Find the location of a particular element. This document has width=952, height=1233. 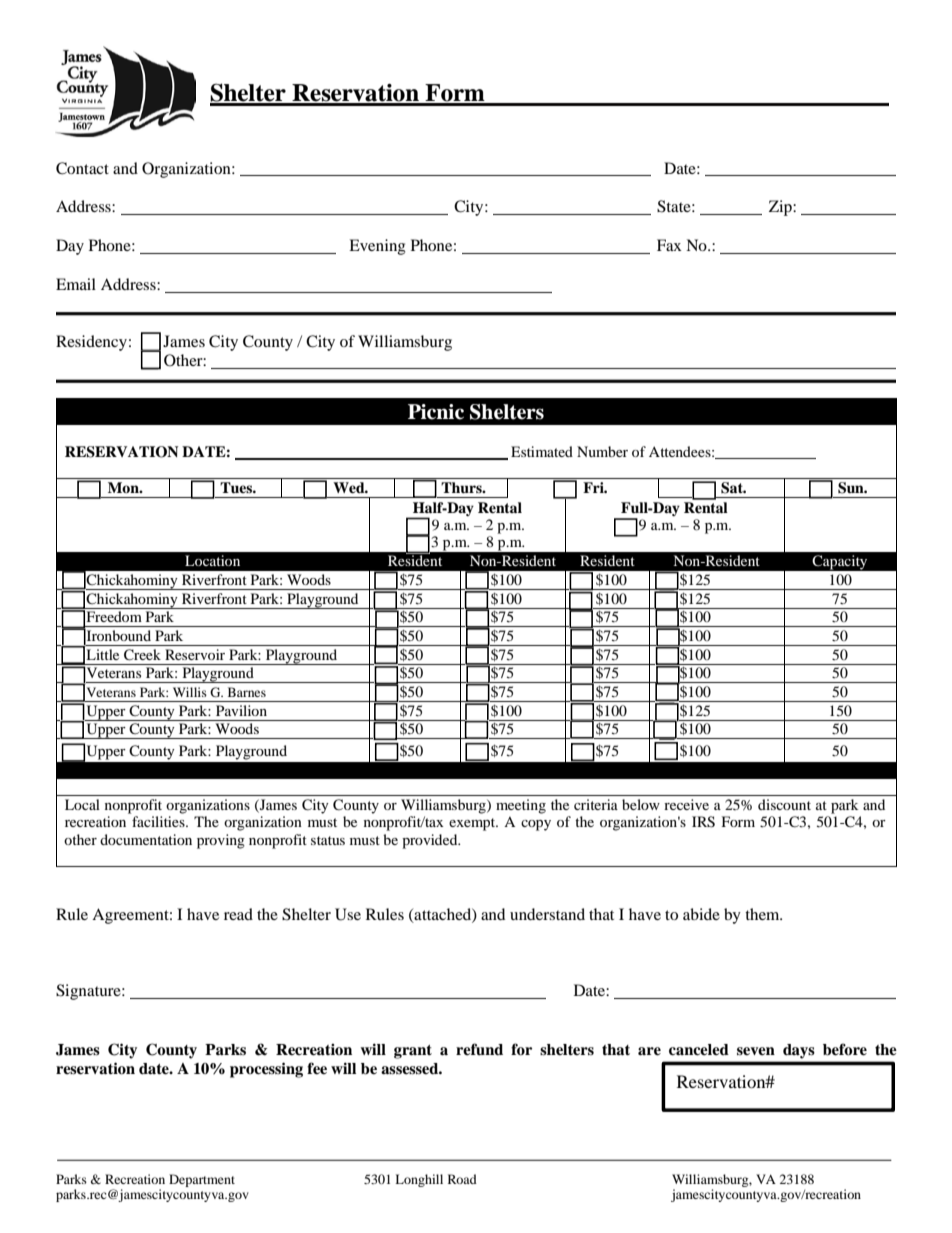

understand is located at coordinates (547, 914).
